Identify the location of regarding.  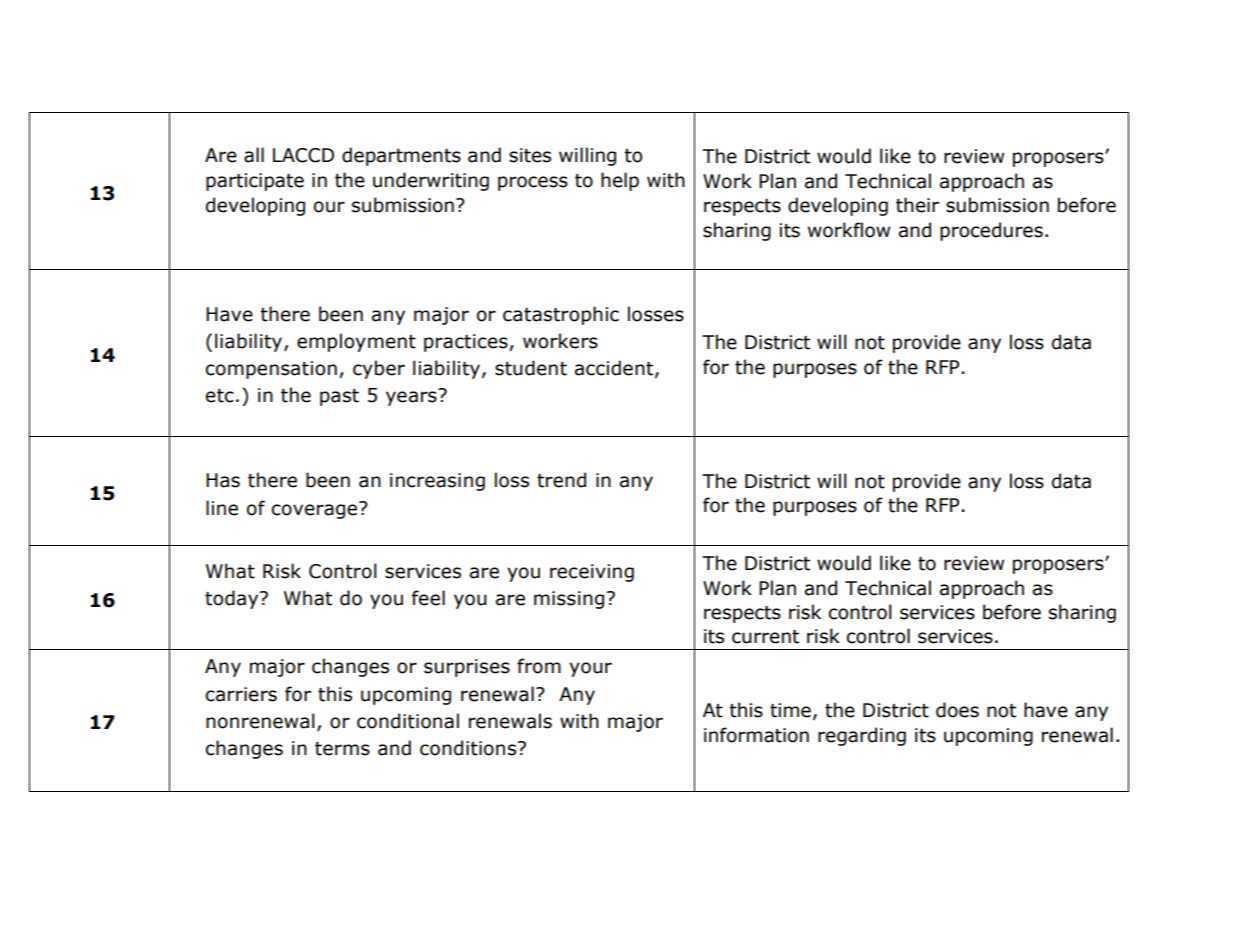
(862, 736).
